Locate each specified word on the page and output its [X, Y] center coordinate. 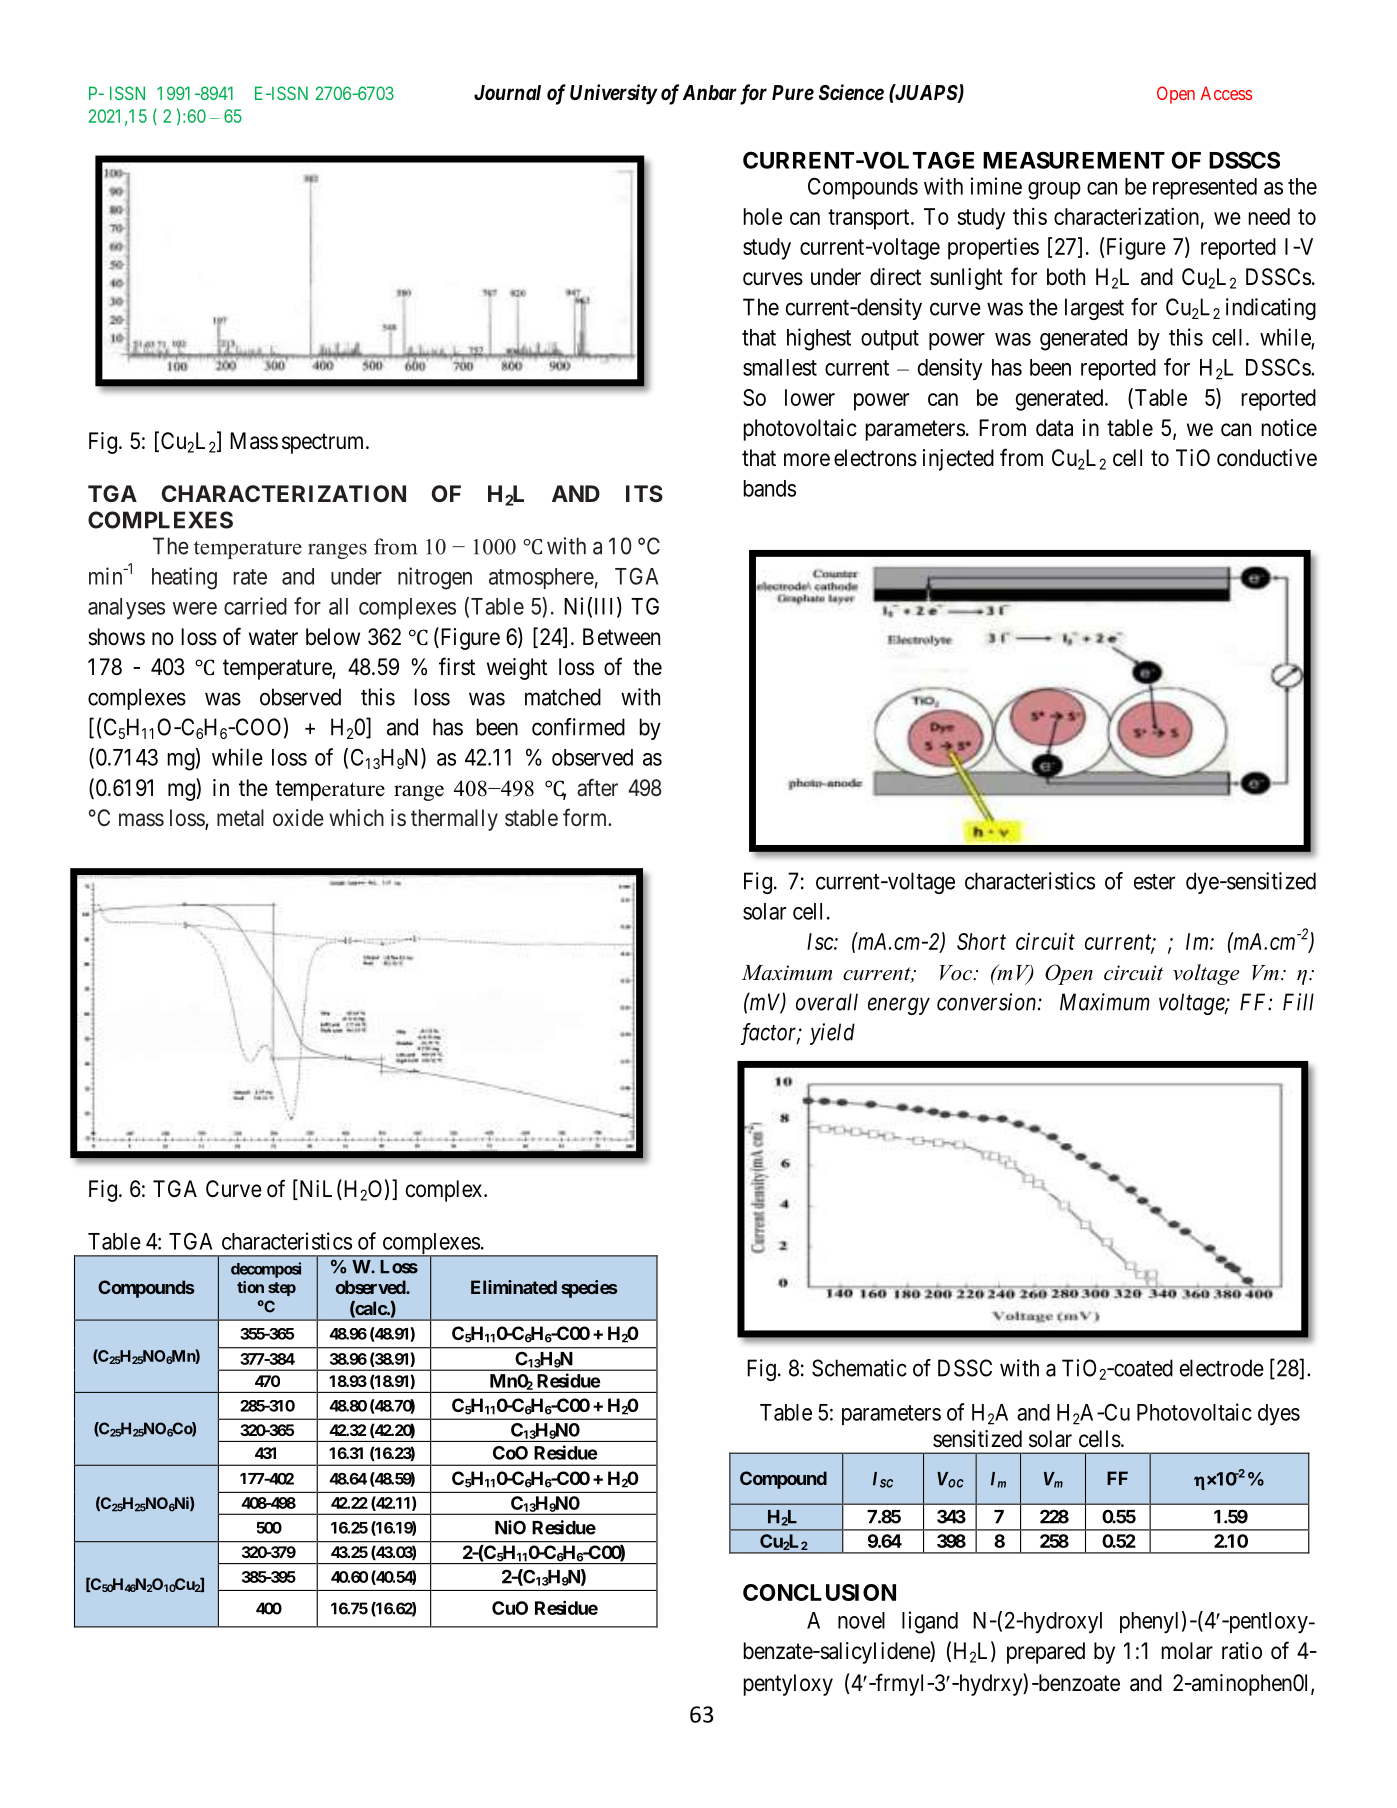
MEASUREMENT [1074, 160]
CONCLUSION [819, 1592]
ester [1154, 882]
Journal [507, 92]
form [586, 817]
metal [240, 818]
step [282, 1289]
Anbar [710, 92]
